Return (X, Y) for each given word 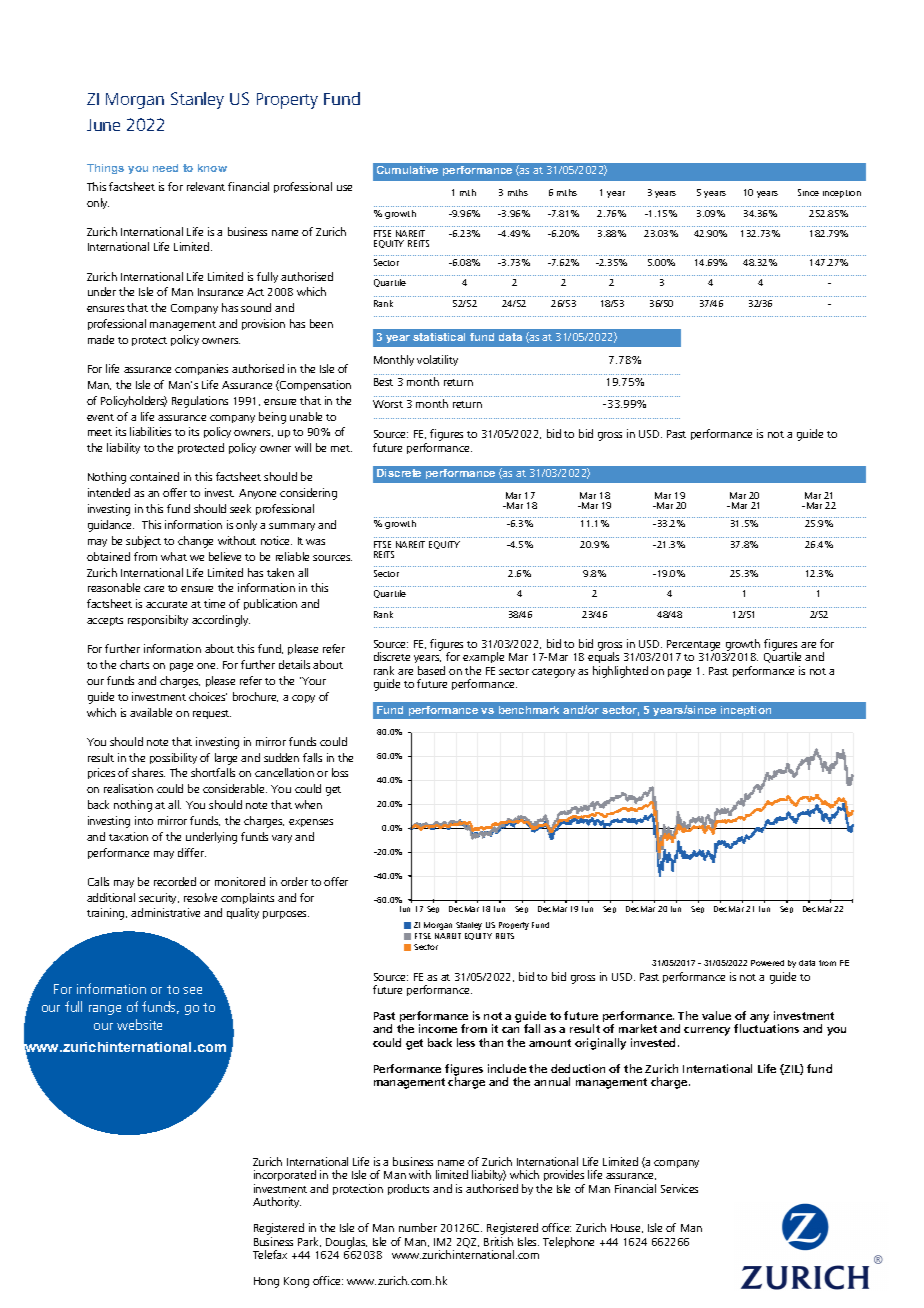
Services (679, 1188)
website (139, 1024)
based (431, 670)
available (151, 712)
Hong (266, 1282)
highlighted (620, 672)
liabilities (150, 431)
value (716, 1015)
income (438, 1028)
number (418, 1227)
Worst (388, 404)
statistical (439, 337)
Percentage (694, 647)
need (165, 168)
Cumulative (407, 170)
